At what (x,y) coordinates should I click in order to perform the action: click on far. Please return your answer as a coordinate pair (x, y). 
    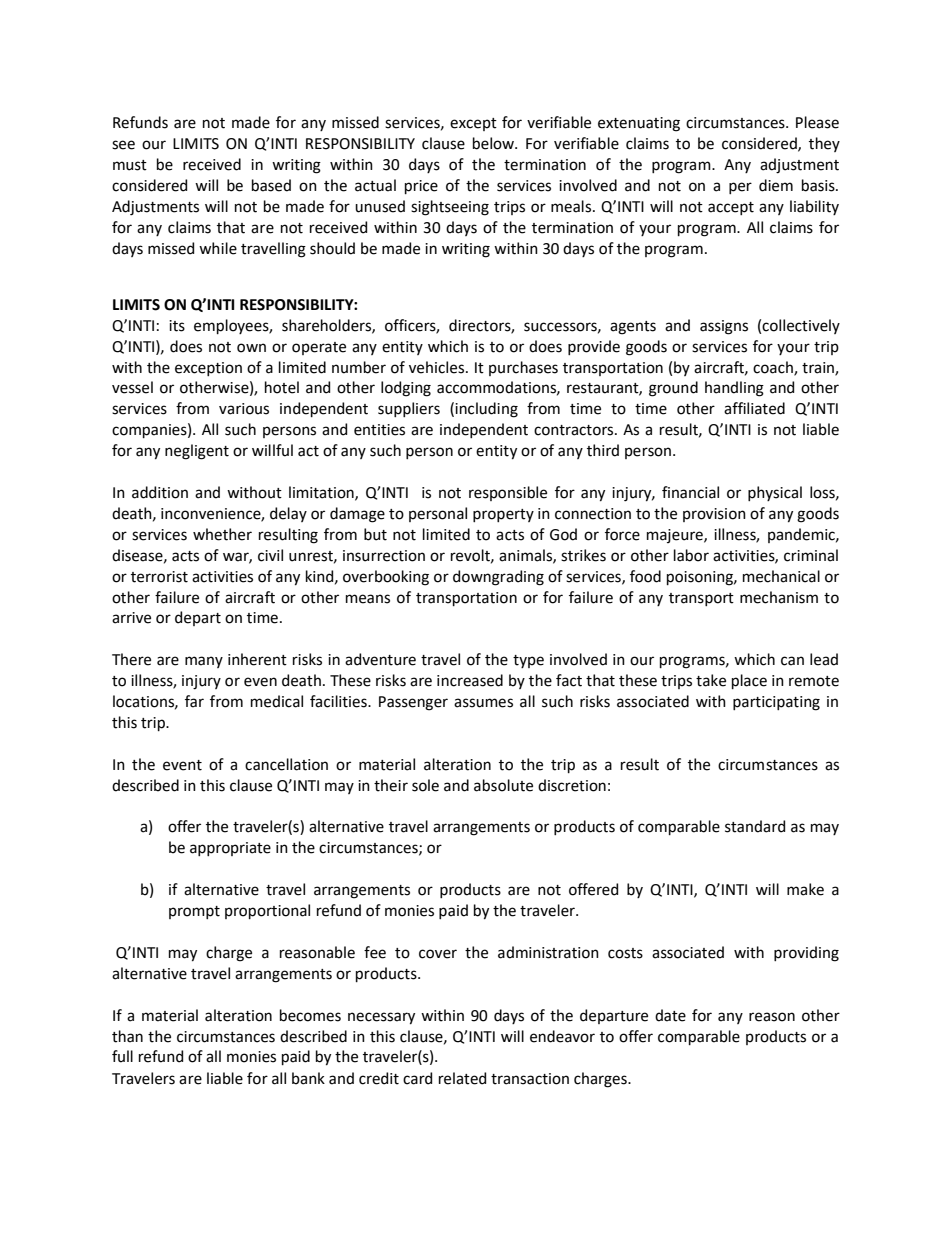
    Looking at the image, I should click on (194, 701).
